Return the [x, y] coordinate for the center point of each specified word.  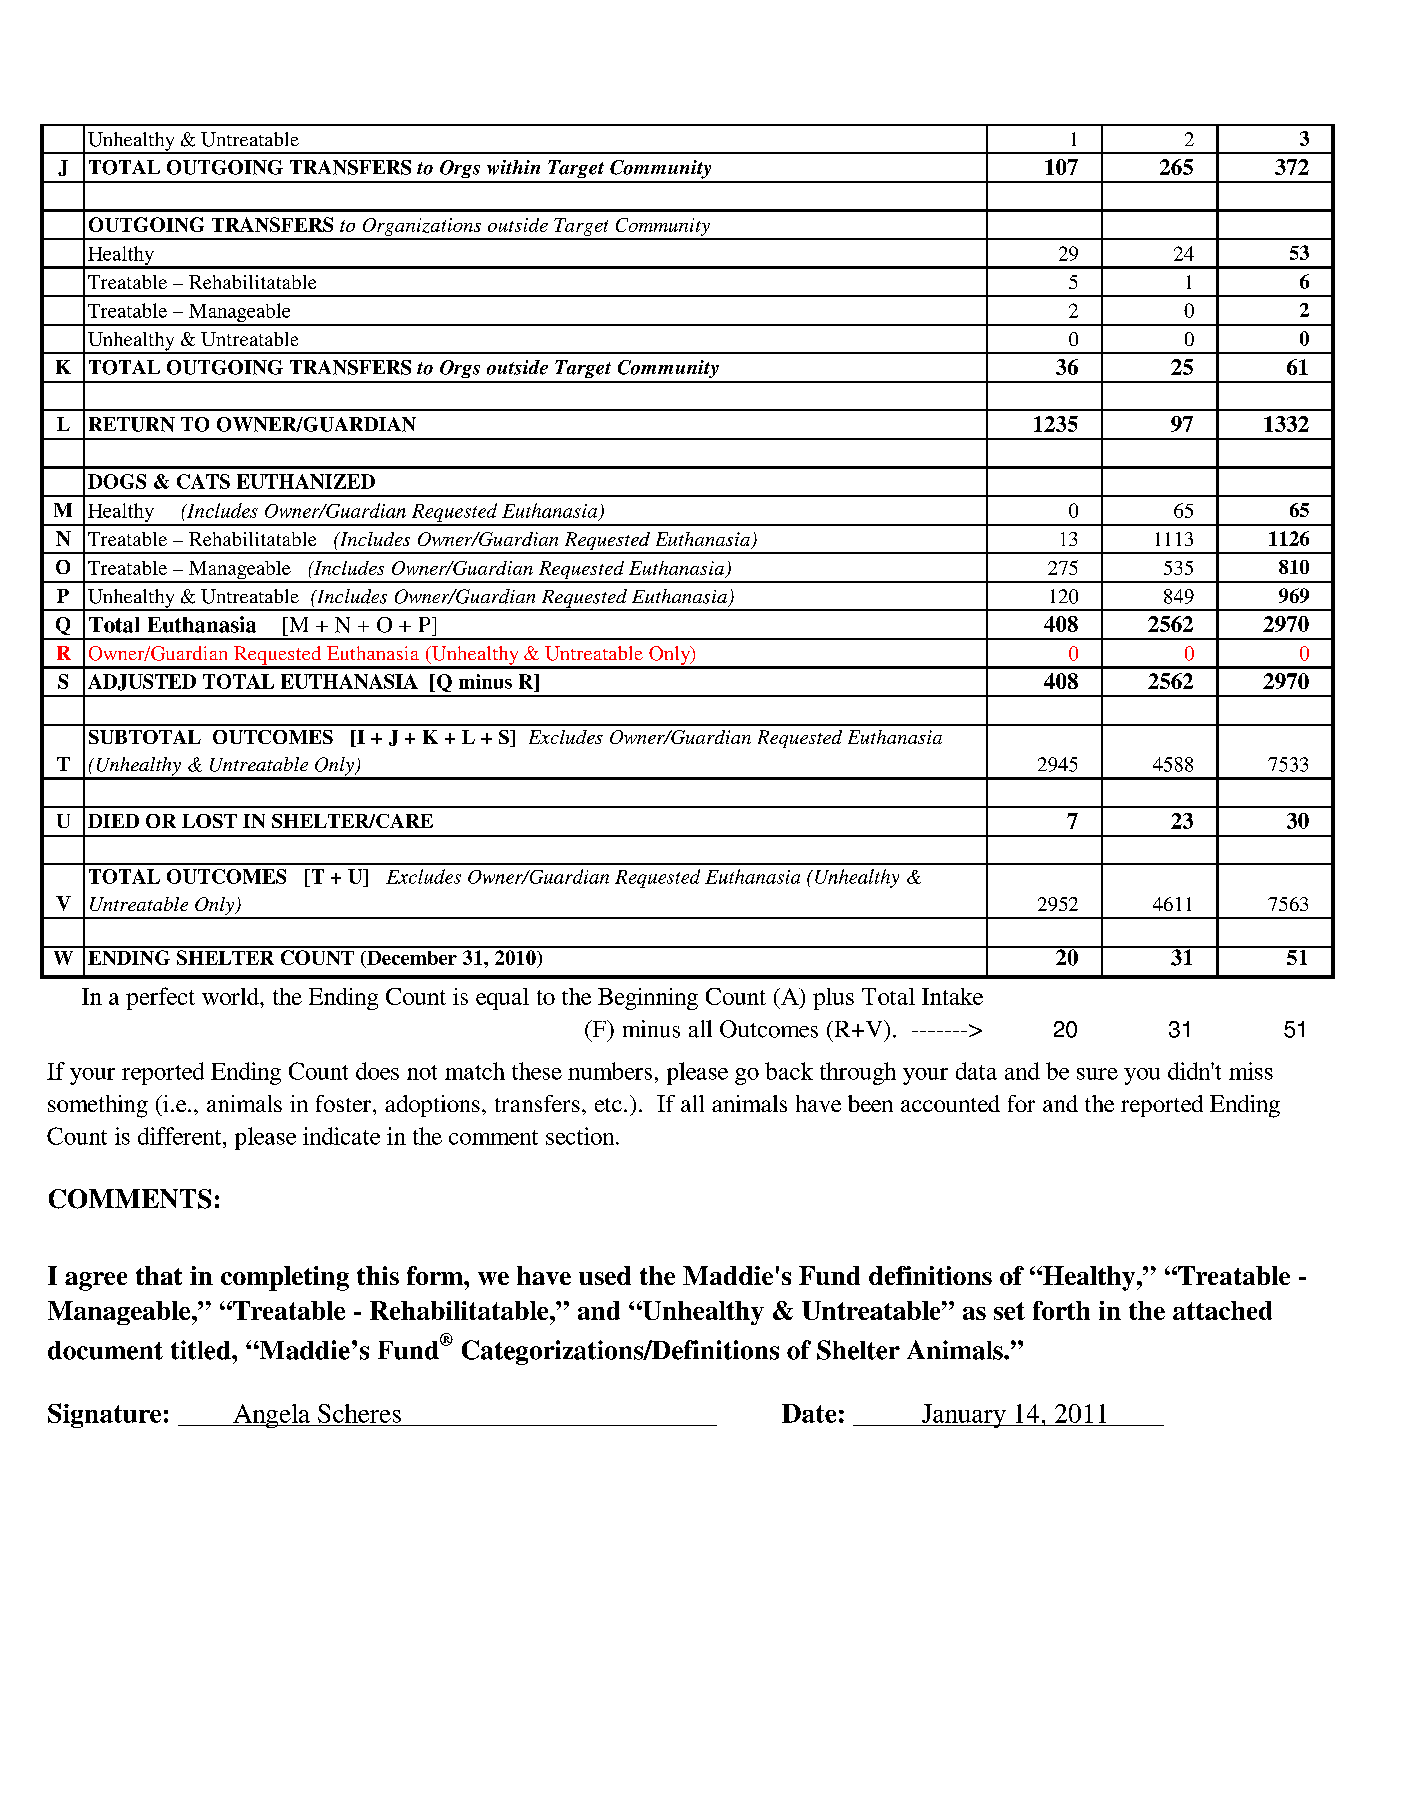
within [513, 167]
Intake [952, 996]
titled [202, 1350]
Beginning [648, 999]
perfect [160, 998]
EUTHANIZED [306, 481]
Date [809, 1413]
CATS [203, 481]
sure [1097, 1074]
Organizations [422, 228]
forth [1061, 1310]
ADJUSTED [142, 682]
